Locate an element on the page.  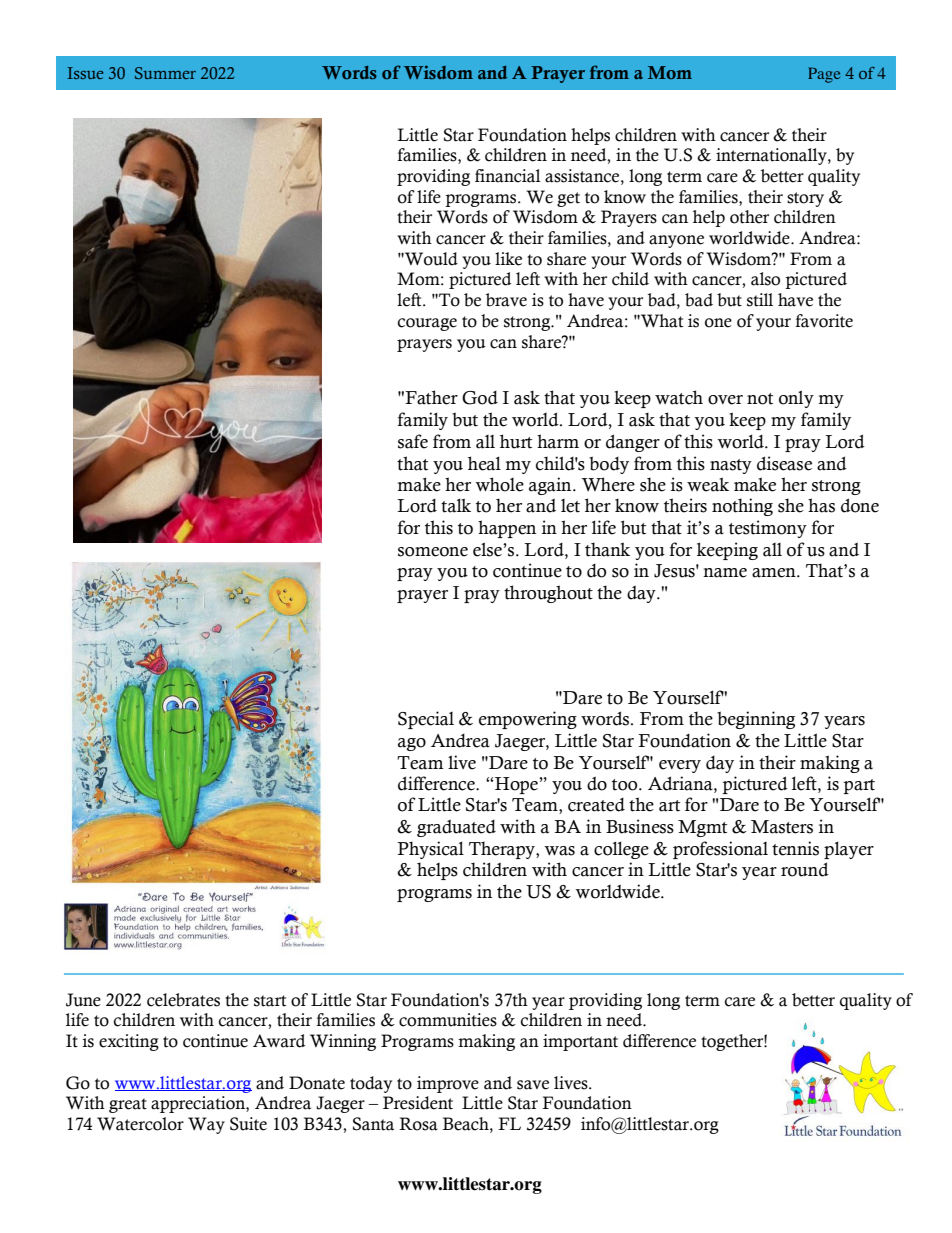
favorite is located at coordinates (824, 321).
